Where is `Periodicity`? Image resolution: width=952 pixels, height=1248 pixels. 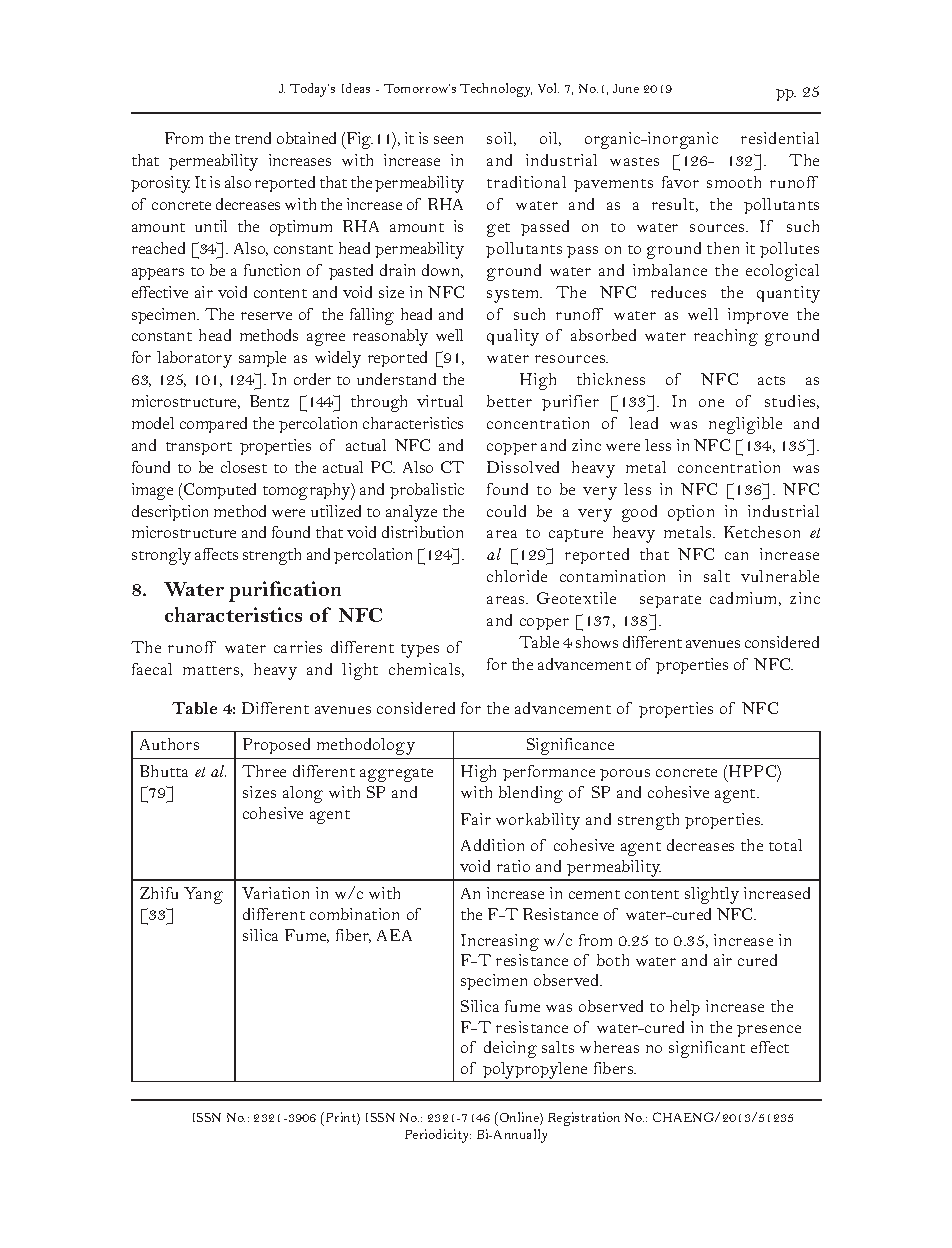
Periodicity is located at coordinates (438, 1136).
